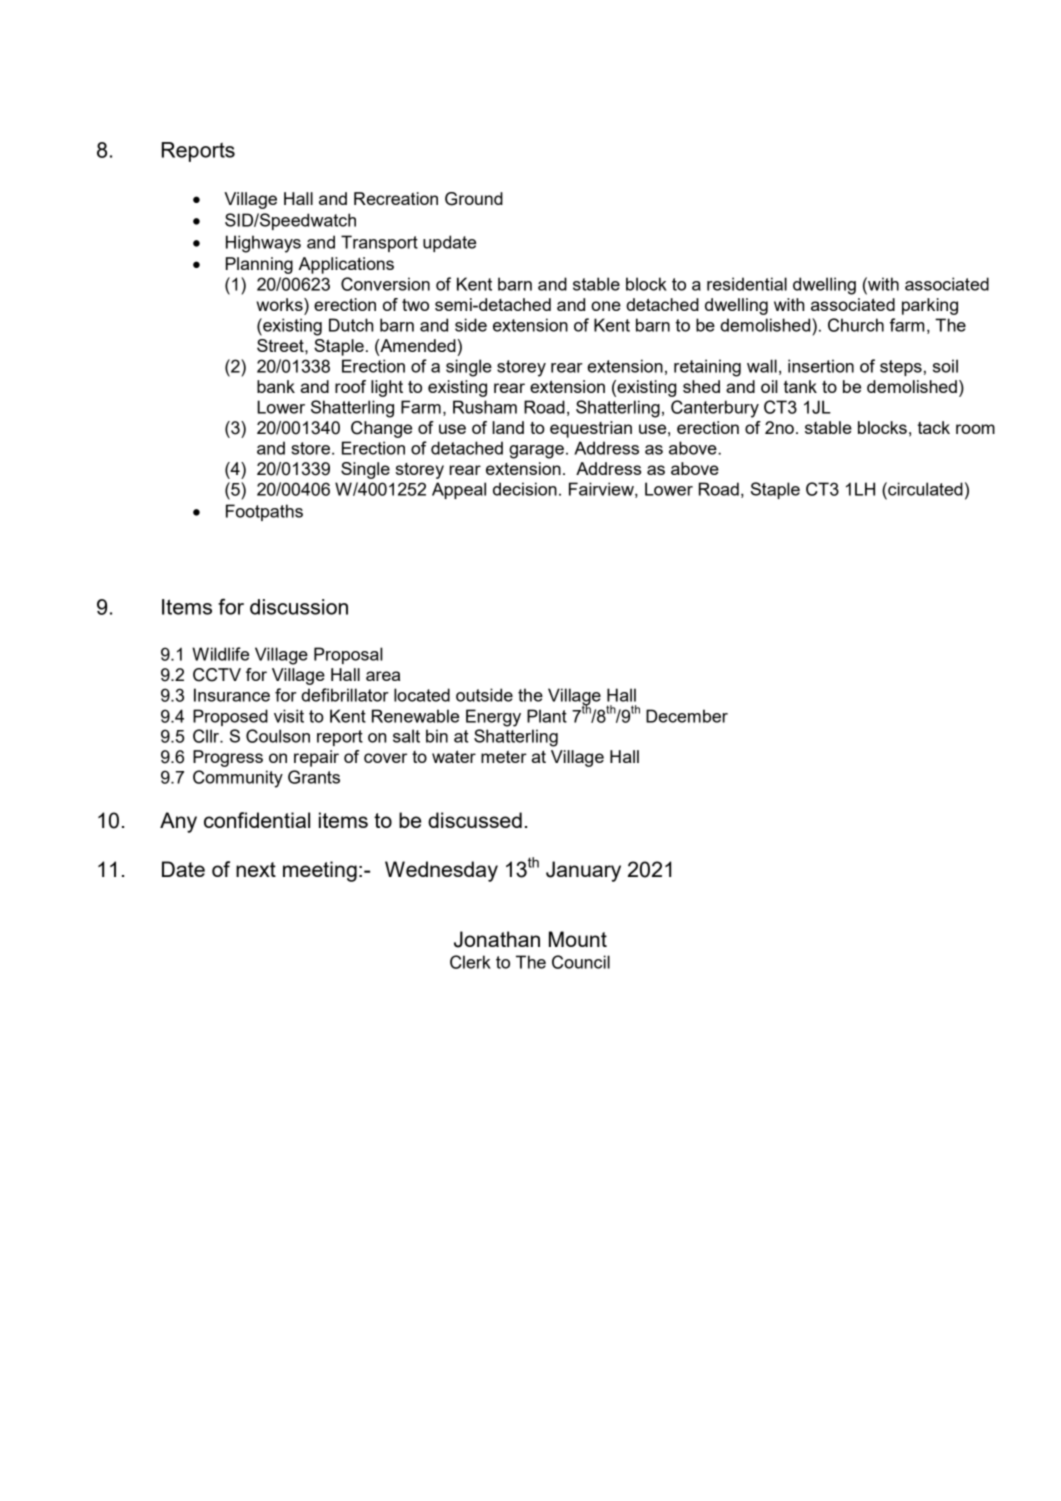 This screenshot has height=1501, width=1061. What do you see at coordinates (264, 512) in the screenshot?
I see `Footpaths` at bounding box center [264, 512].
